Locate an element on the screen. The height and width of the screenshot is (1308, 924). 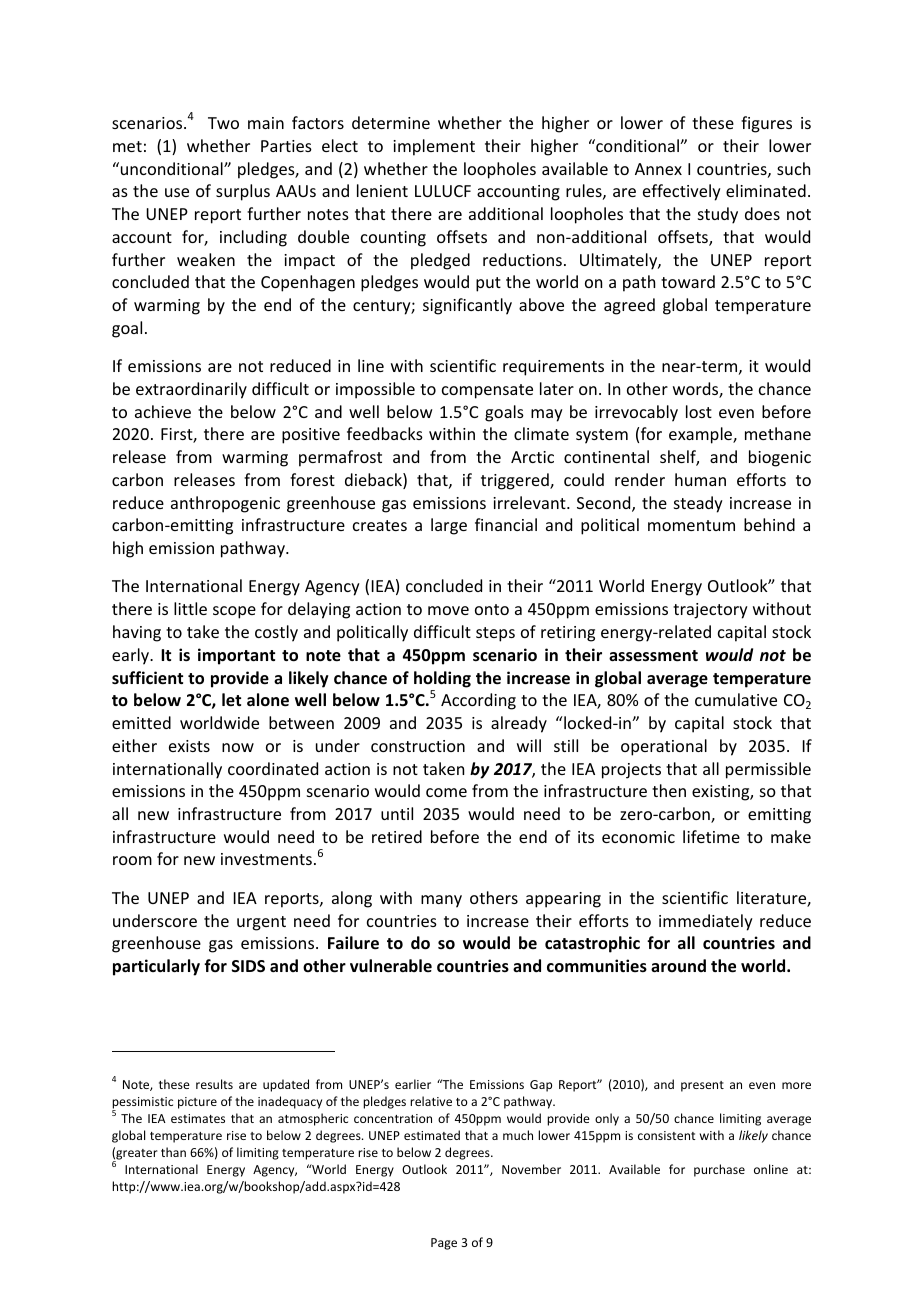
Page is located at coordinates (444, 1244).
